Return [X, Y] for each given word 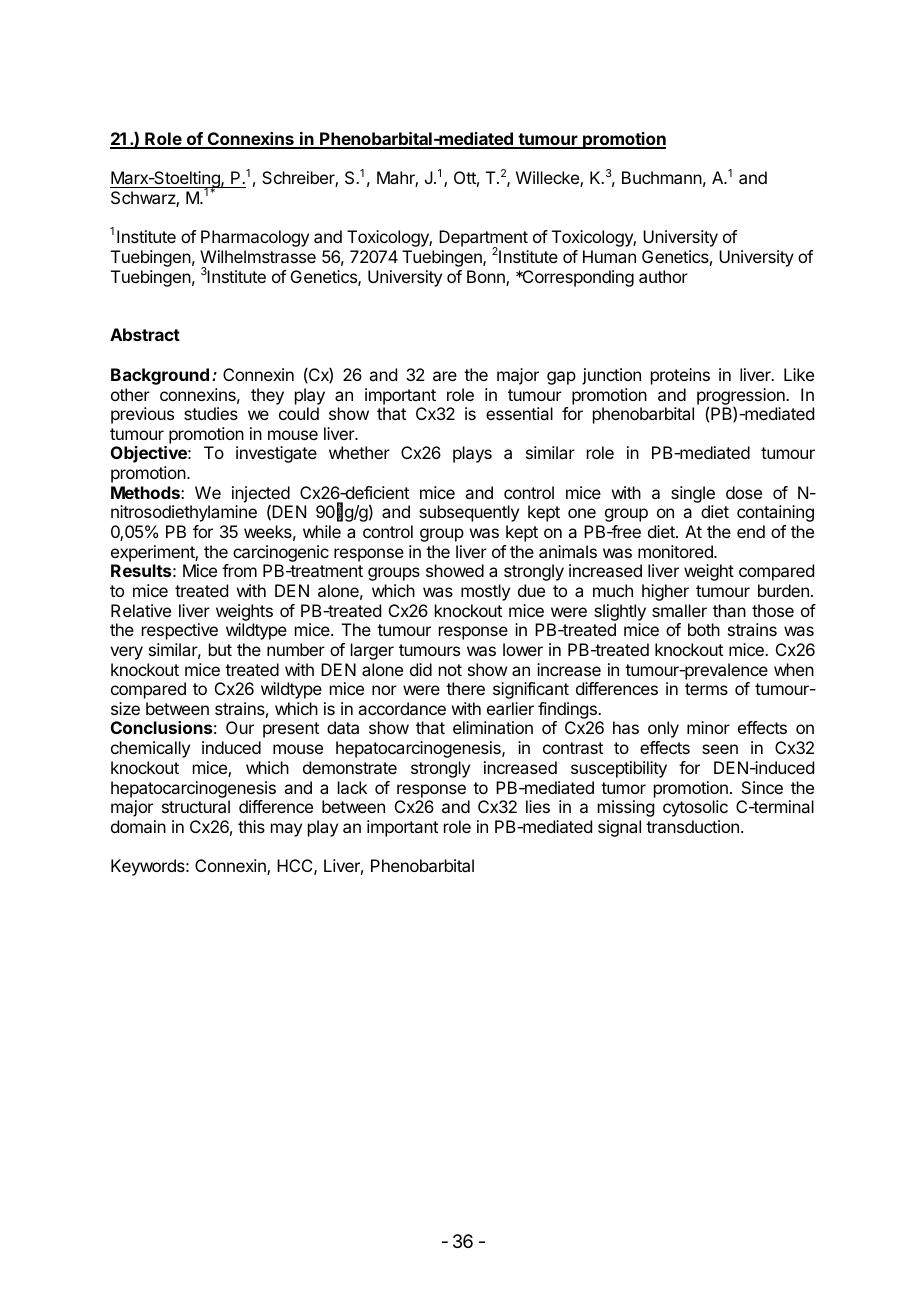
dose [744, 492]
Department [483, 240]
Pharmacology [255, 238]
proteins [680, 376]
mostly [485, 592]
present [291, 730]
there [465, 688]
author [663, 276]
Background [160, 376]
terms [706, 689]
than [729, 610]
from [239, 570]
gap [561, 378]
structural [196, 806]
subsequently [469, 513]
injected [261, 495]
